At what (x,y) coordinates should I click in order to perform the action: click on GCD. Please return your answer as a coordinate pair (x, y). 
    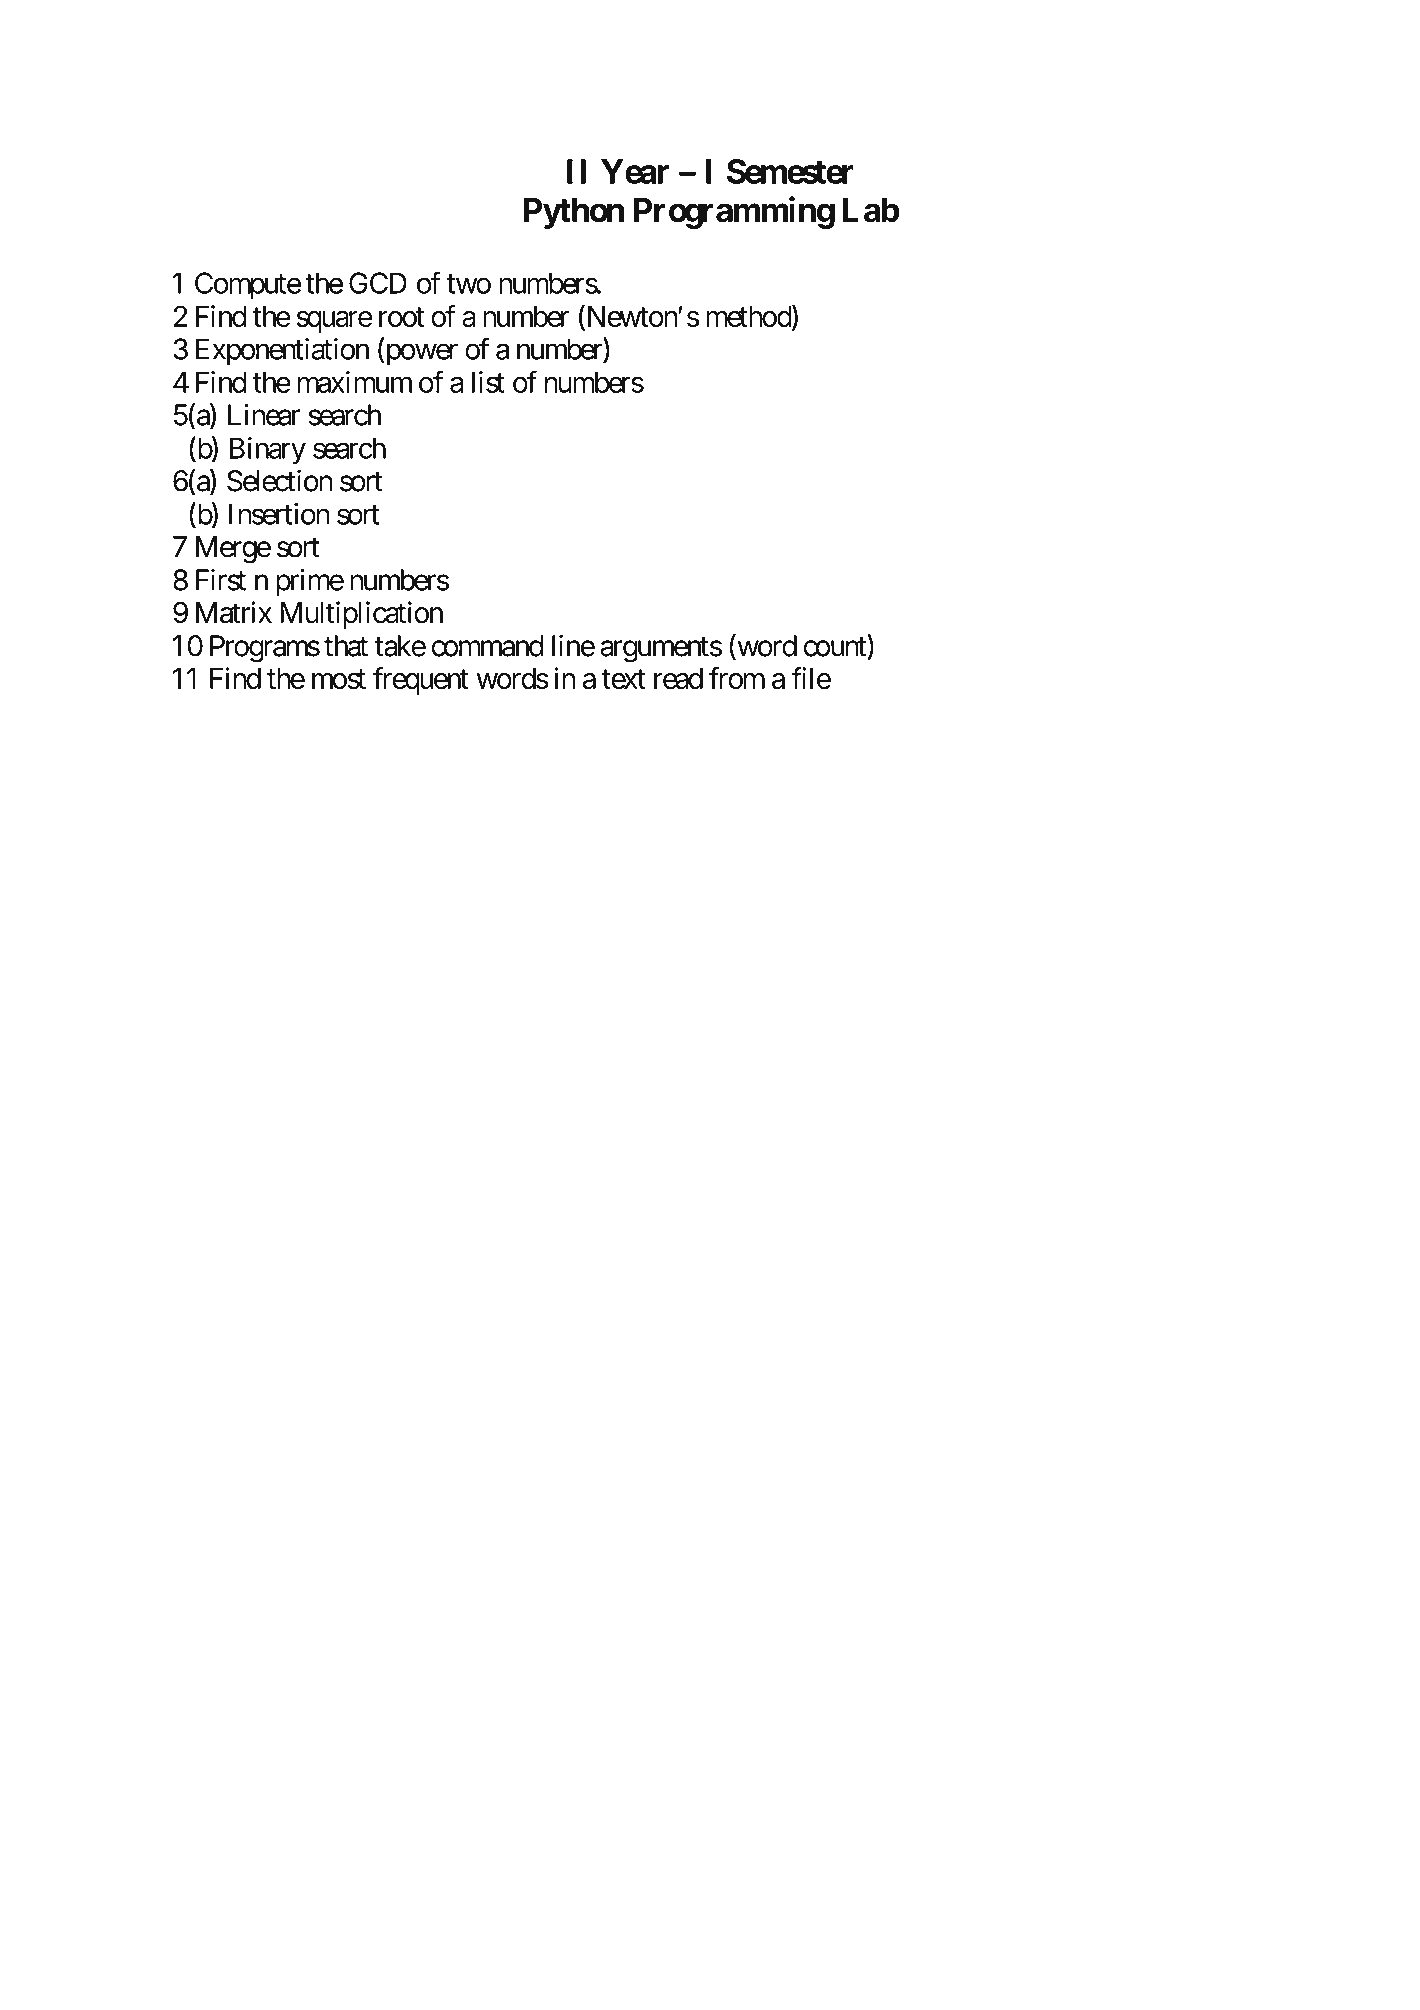
    Looking at the image, I should click on (378, 283).
